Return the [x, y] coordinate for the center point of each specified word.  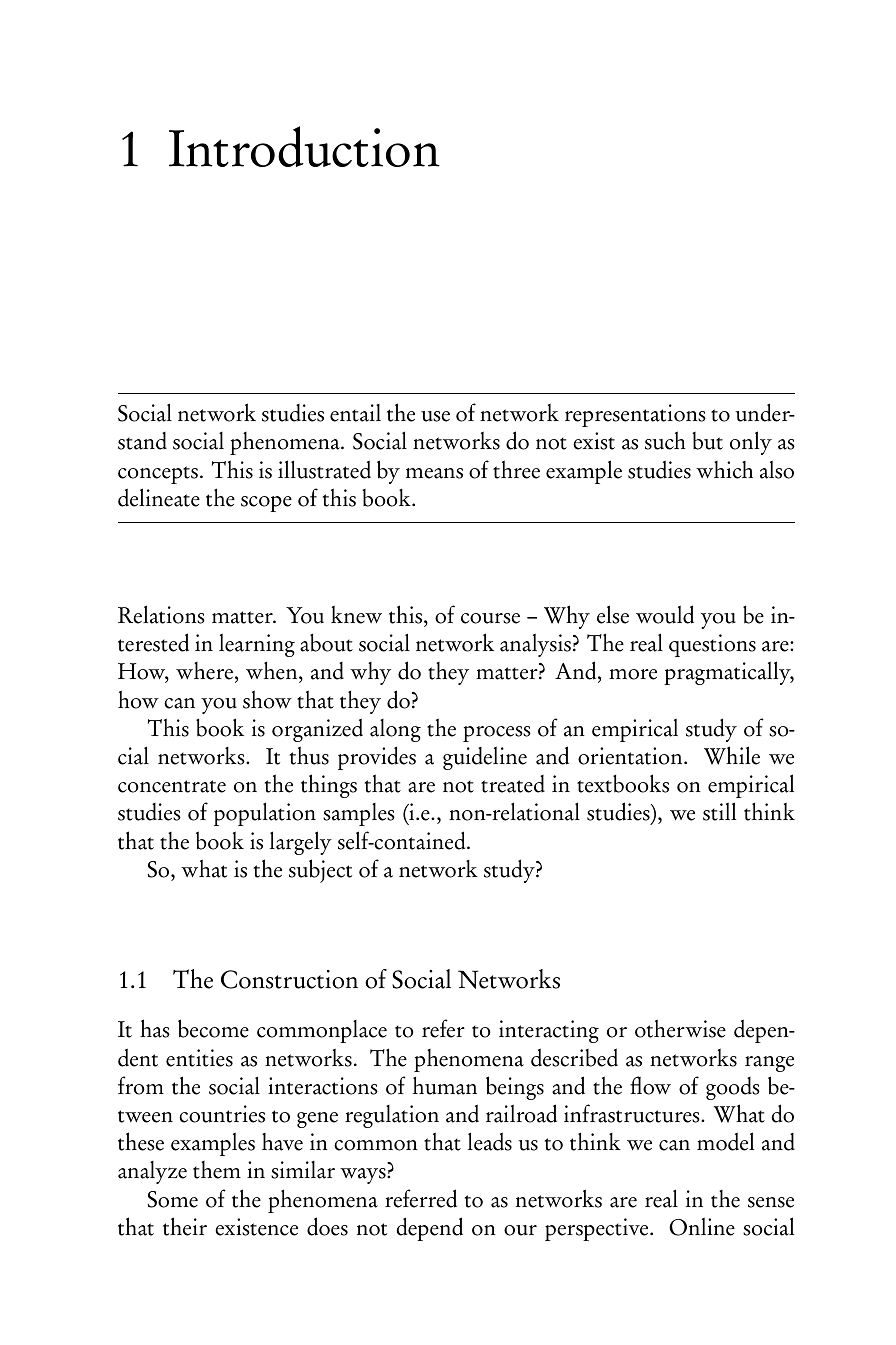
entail [355, 413]
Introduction [304, 146]
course [490, 618]
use [435, 416]
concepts [158, 475]
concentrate [172, 786]
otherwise [680, 1028]
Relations [161, 614]
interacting [549, 1031]
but [707, 441]
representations [635, 415]
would [665, 614]
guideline [485, 758]
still [719, 811]
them [217, 1170]
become [213, 1028]
